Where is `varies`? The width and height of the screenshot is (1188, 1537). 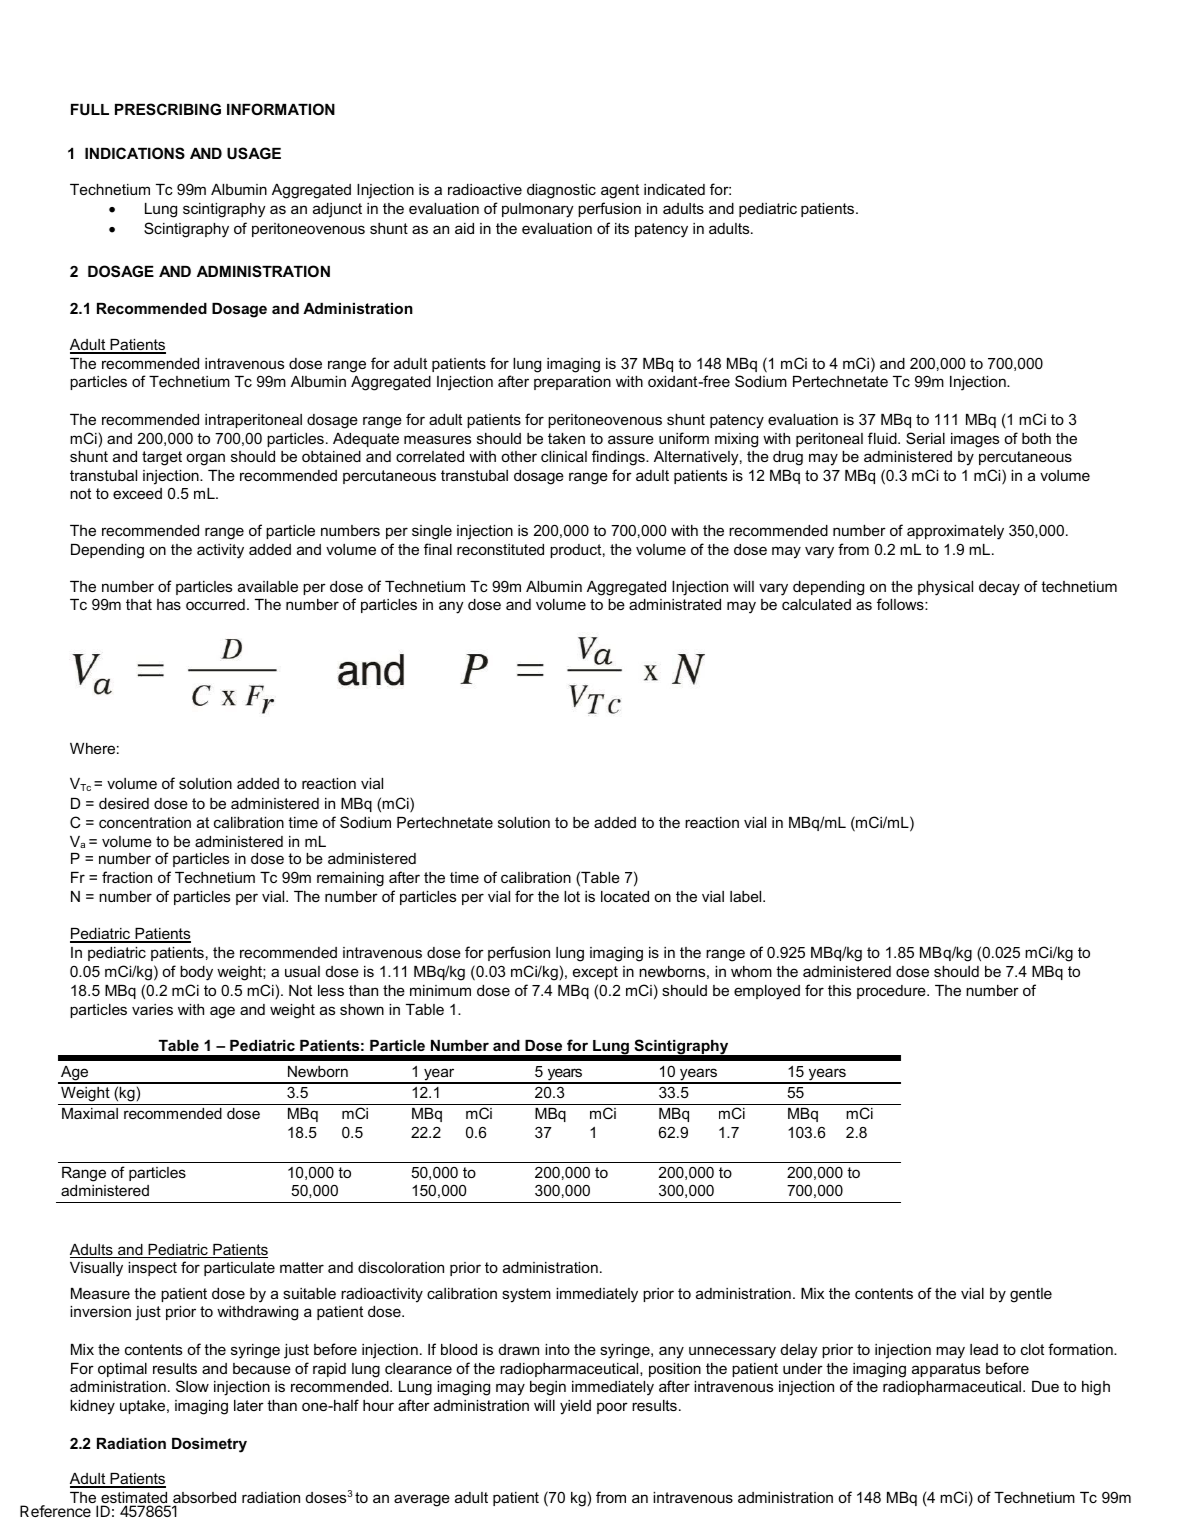 varies is located at coordinates (152, 1009).
